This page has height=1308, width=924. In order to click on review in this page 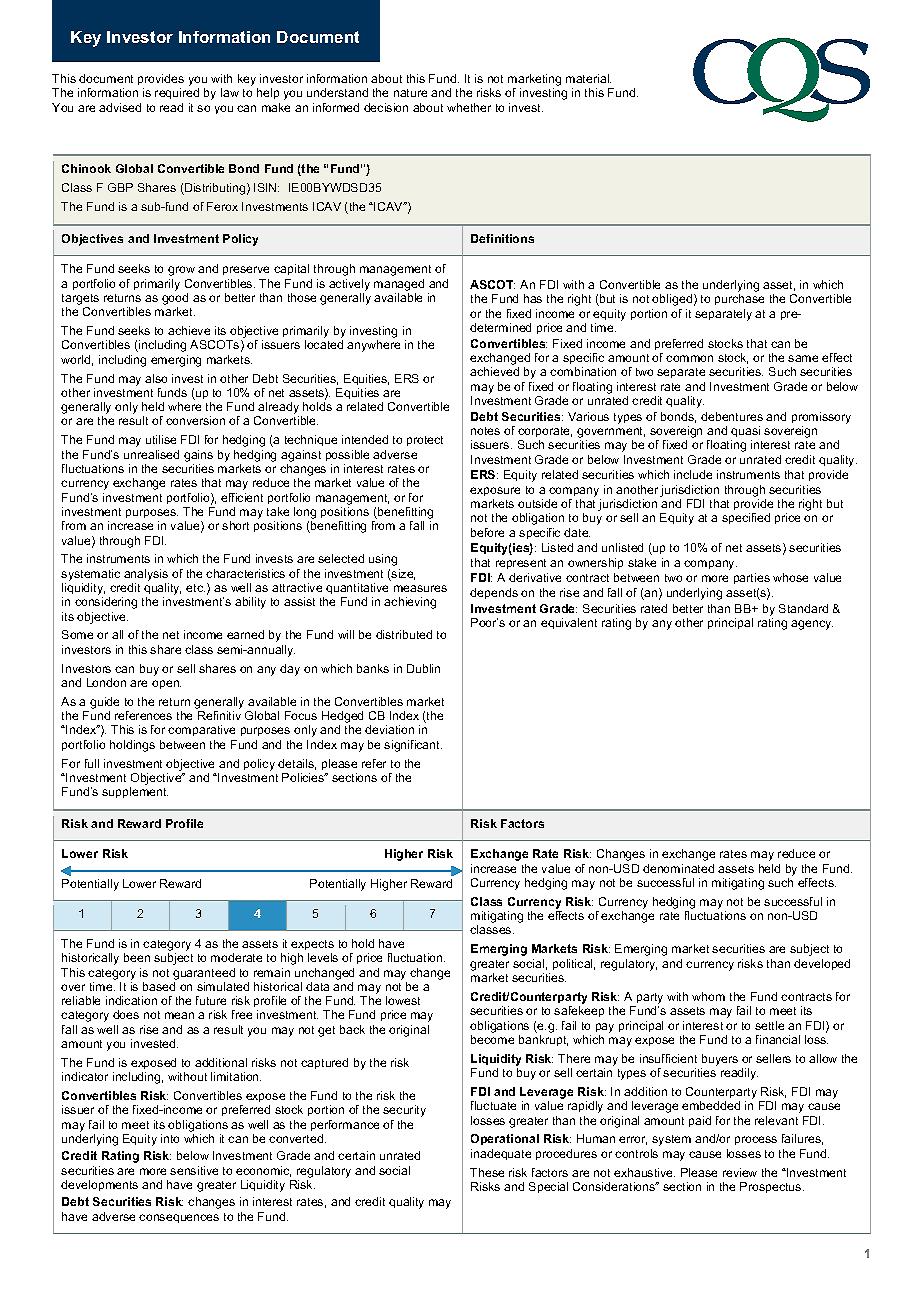, I will do `click(740, 1172)`.
